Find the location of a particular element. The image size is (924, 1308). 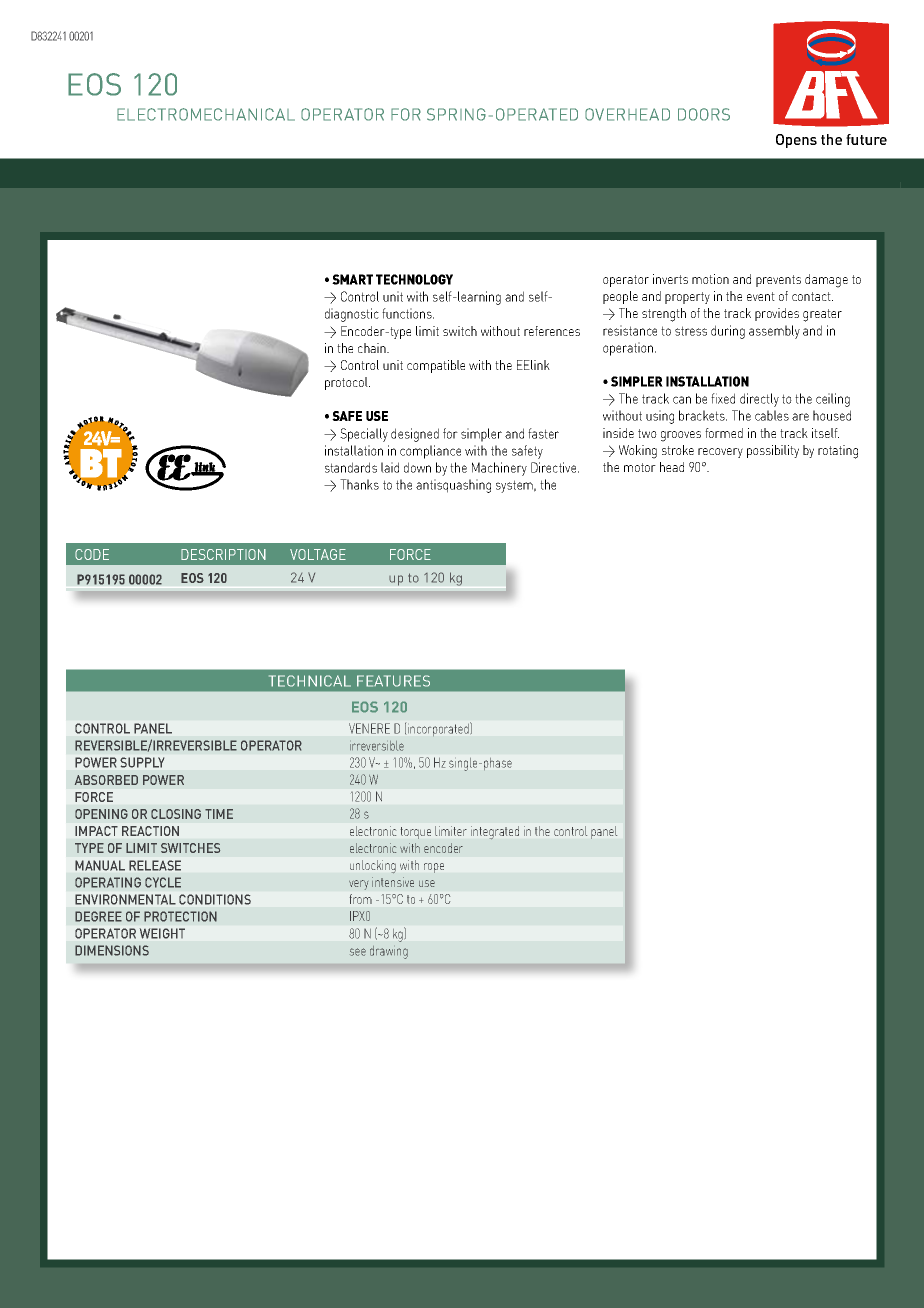

DESCRIPTION is located at coordinates (223, 554).
